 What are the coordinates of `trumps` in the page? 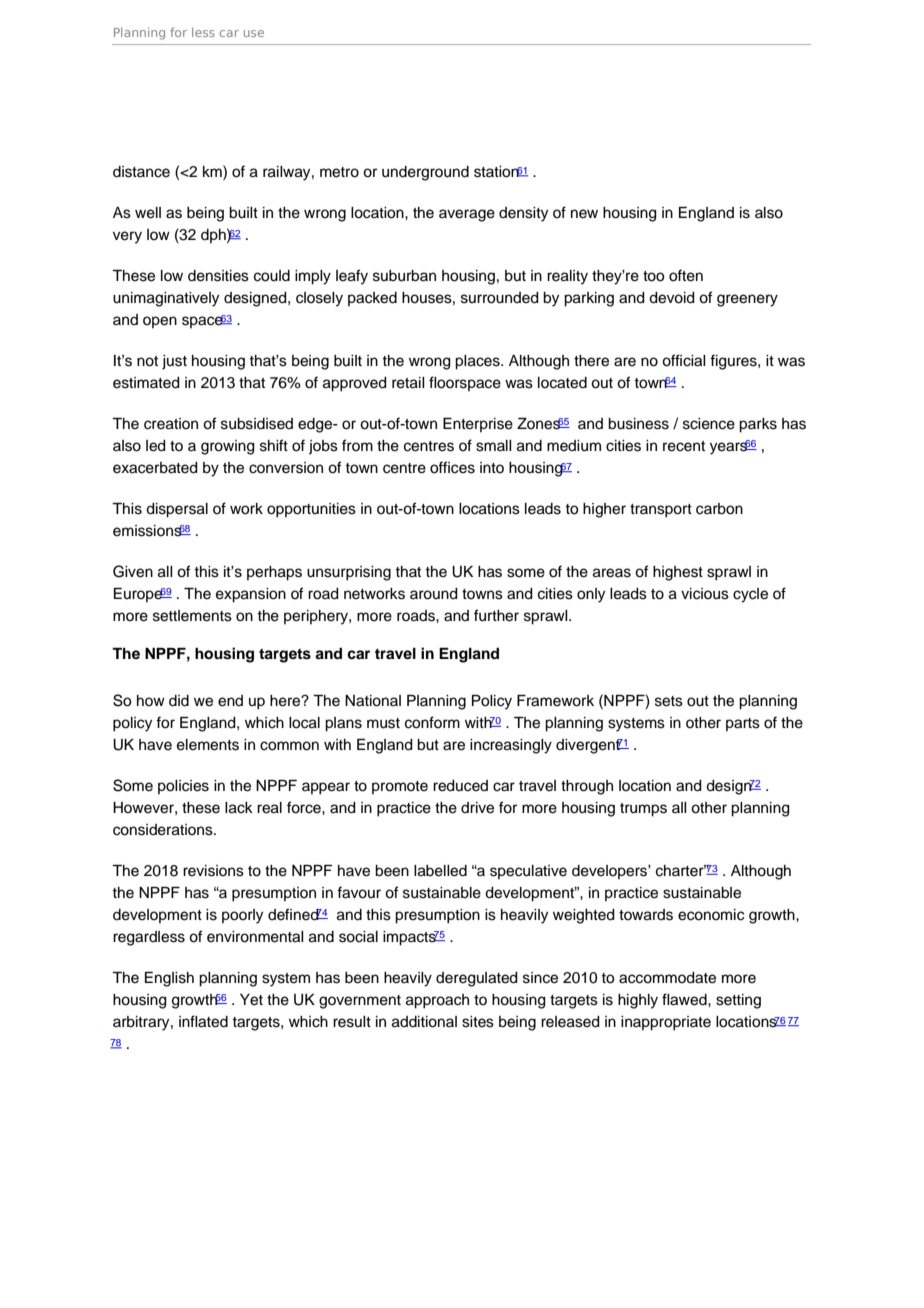 It's located at (643, 810).
